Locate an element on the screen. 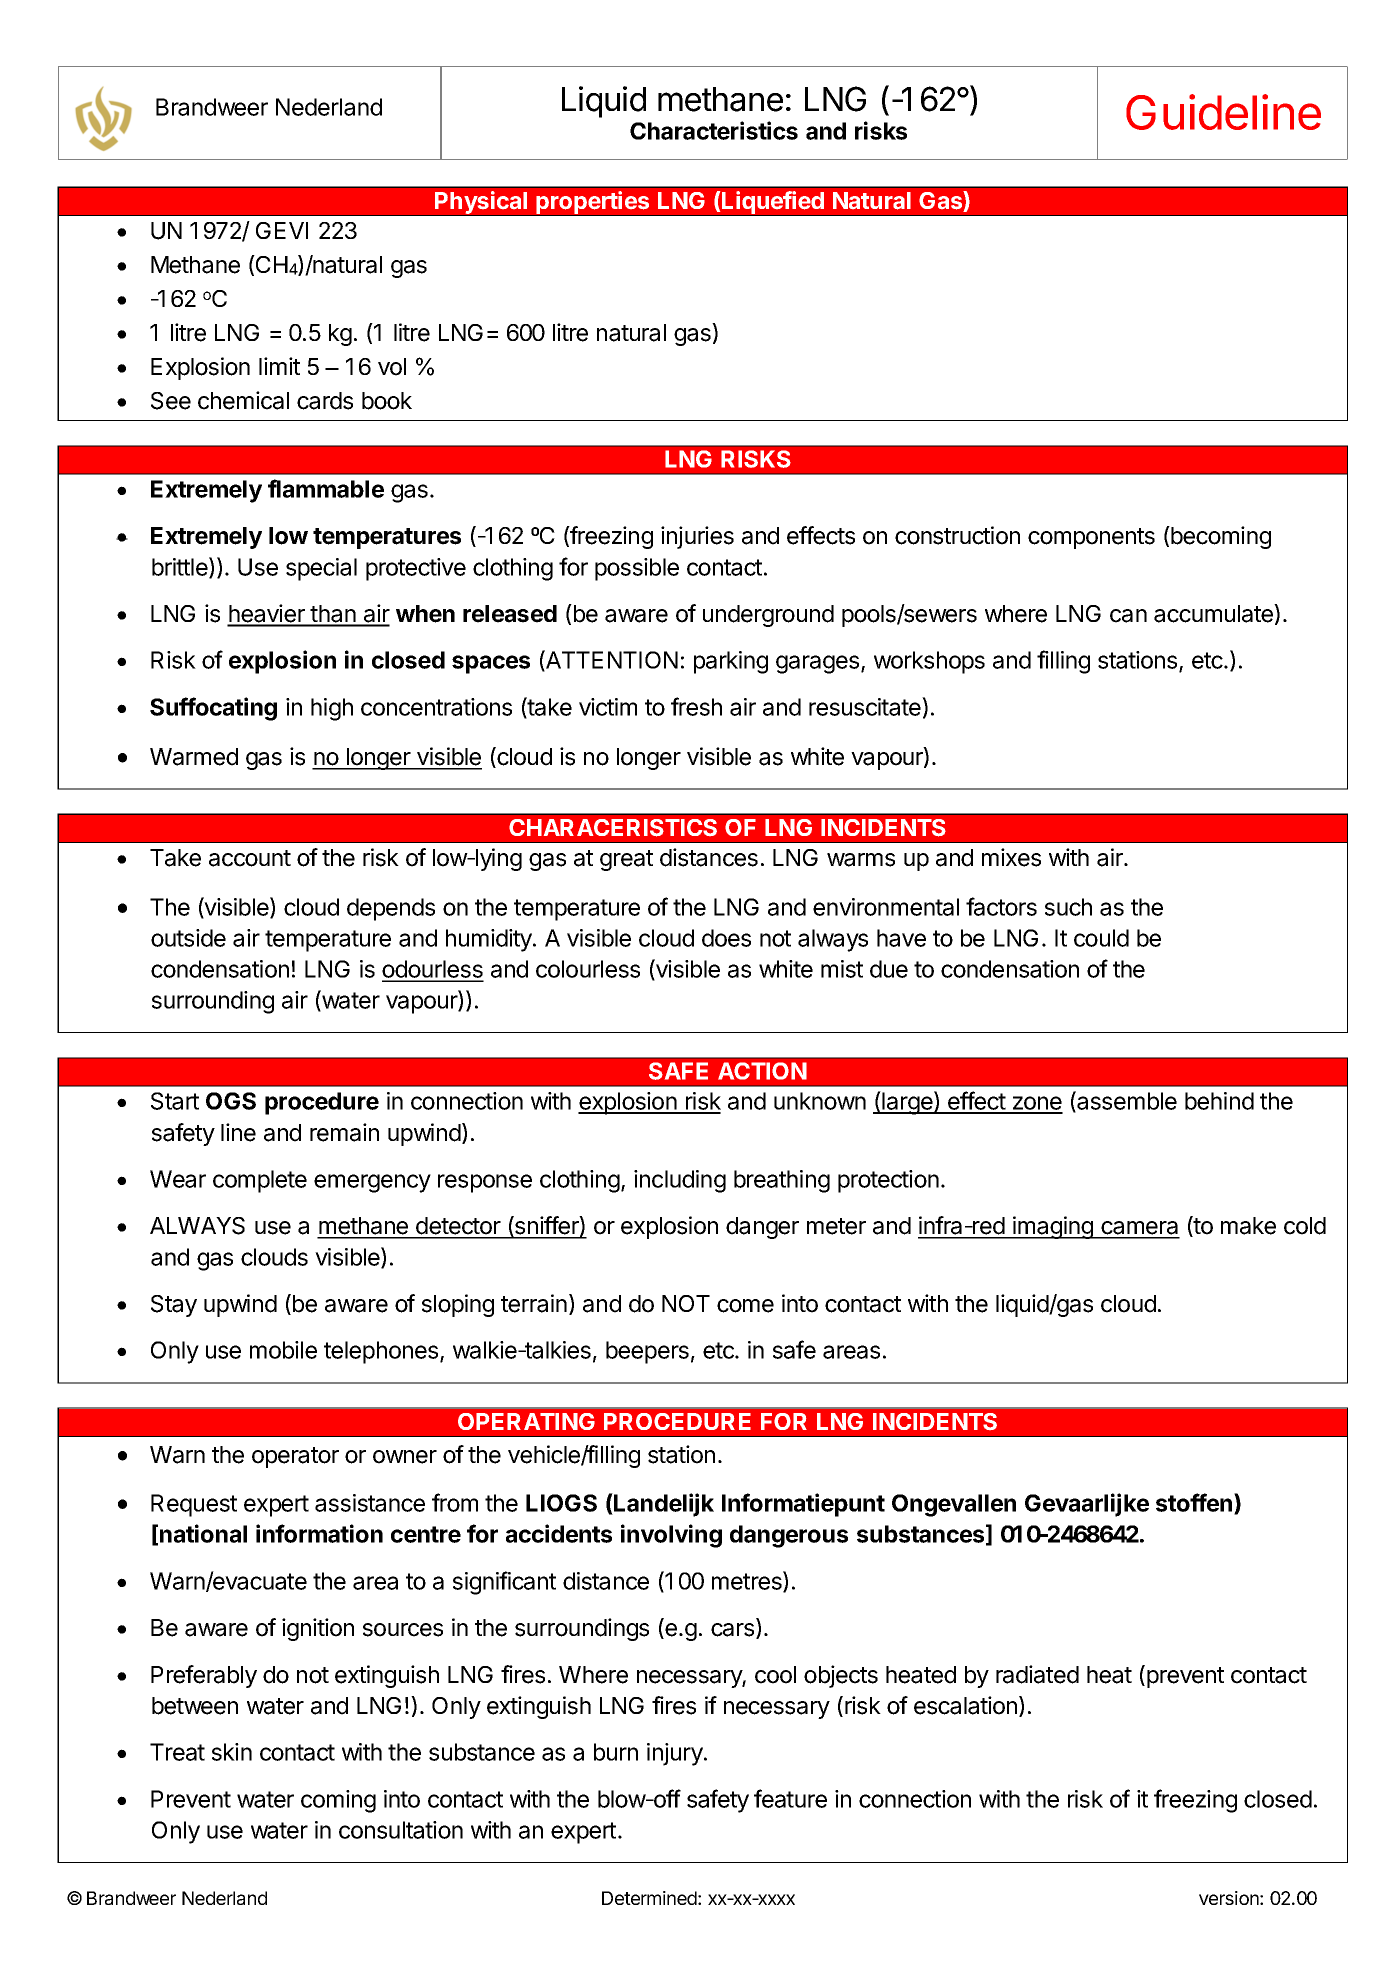 The image size is (1397, 1976). beepers is located at coordinates (647, 1352).
